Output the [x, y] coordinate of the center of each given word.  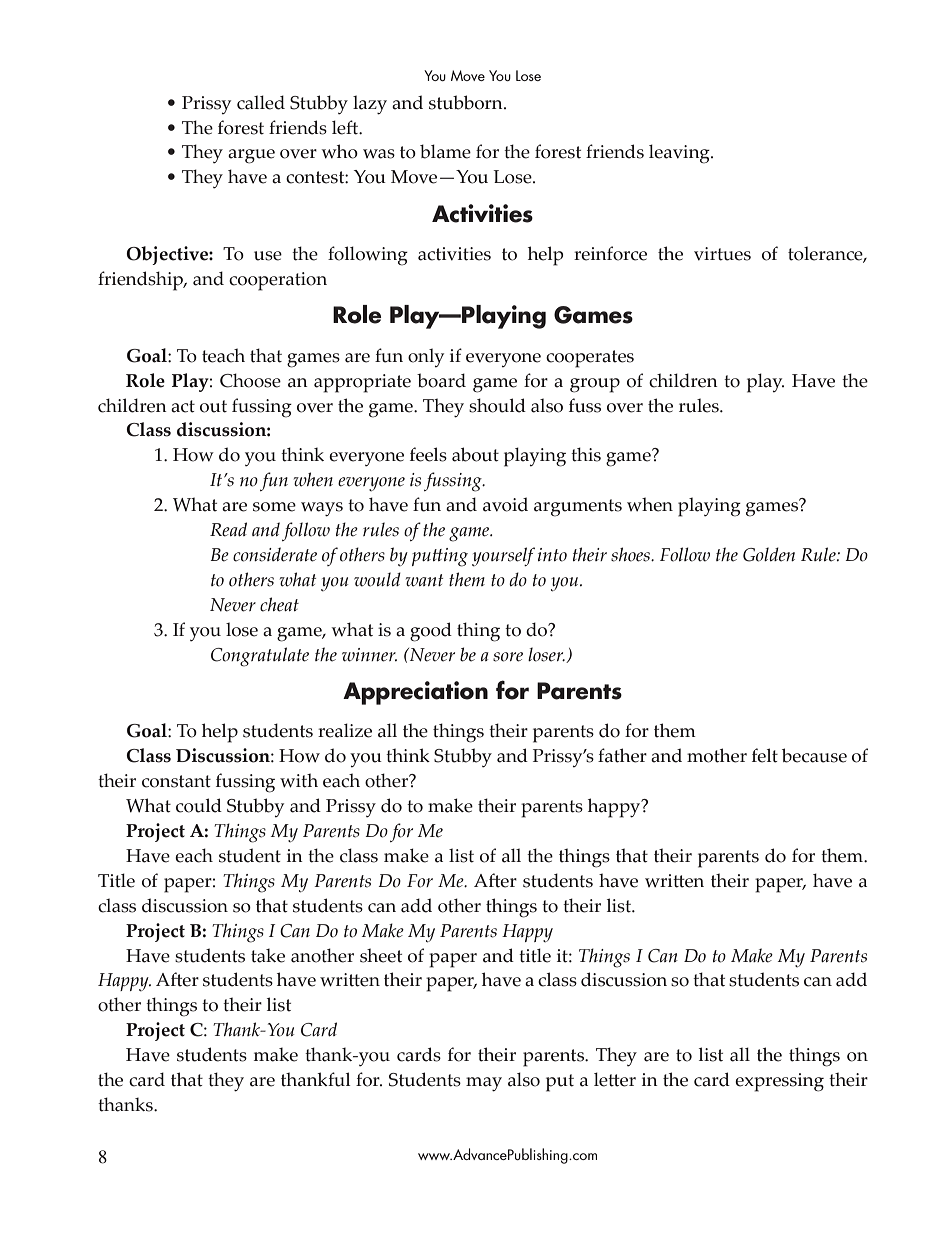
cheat [279, 604]
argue [251, 156]
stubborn [467, 102]
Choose [250, 380]
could [199, 805]
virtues [722, 254]
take [268, 955]
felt [765, 755]
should [497, 405]
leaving [680, 154]
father [622, 755]
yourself [503, 556]
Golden [769, 554]
